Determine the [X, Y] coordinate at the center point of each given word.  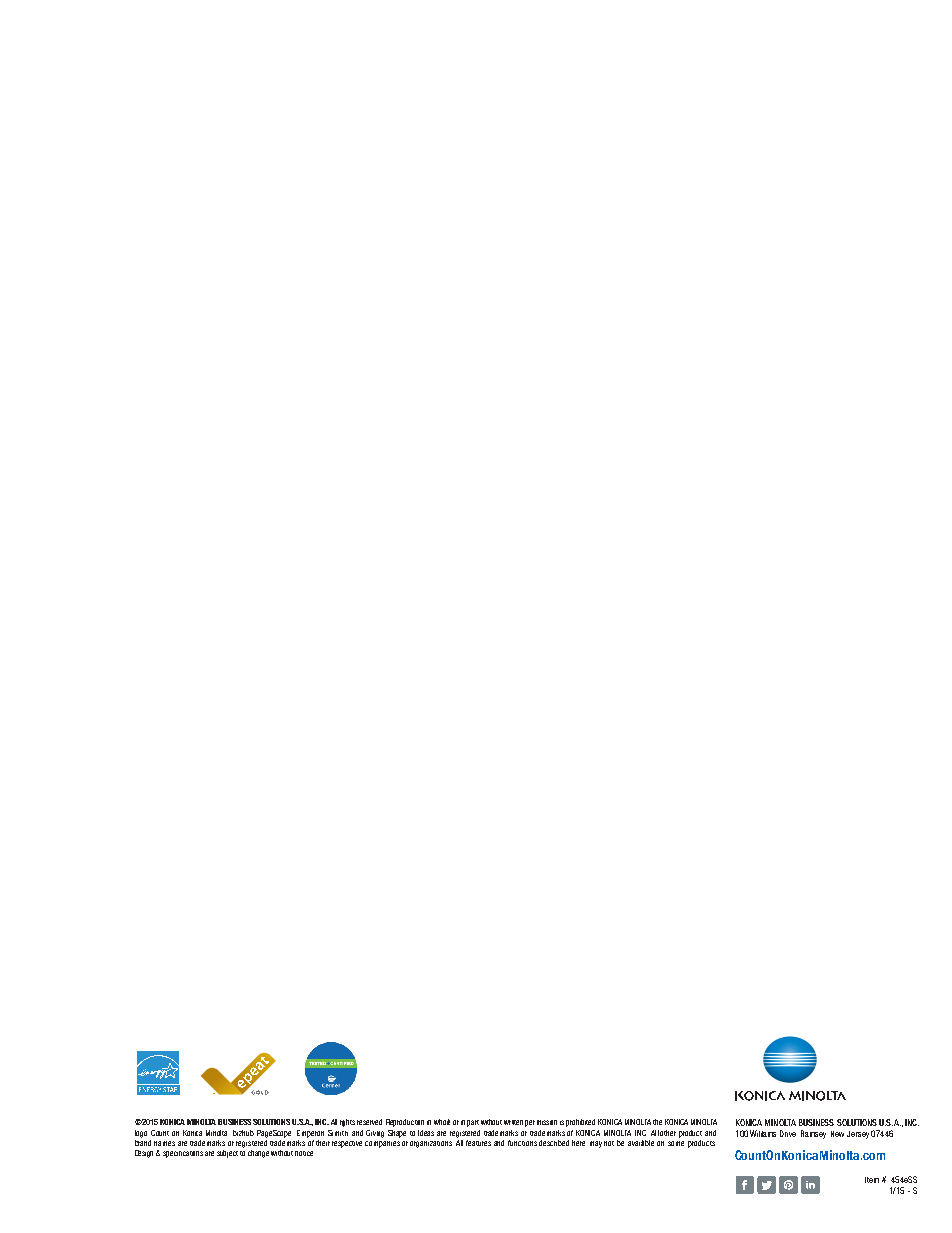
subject [227, 1154]
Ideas [426, 1133]
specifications [183, 1154]
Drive [788, 1133]
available [641, 1143]
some [676, 1143]
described [554, 1143]
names [164, 1143]
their [323, 1143]
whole [442, 1122]
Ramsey [813, 1134]
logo [141, 1134]
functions [522, 1143]
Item [872, 1180]
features [478, 1143]
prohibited [580, 1123]
